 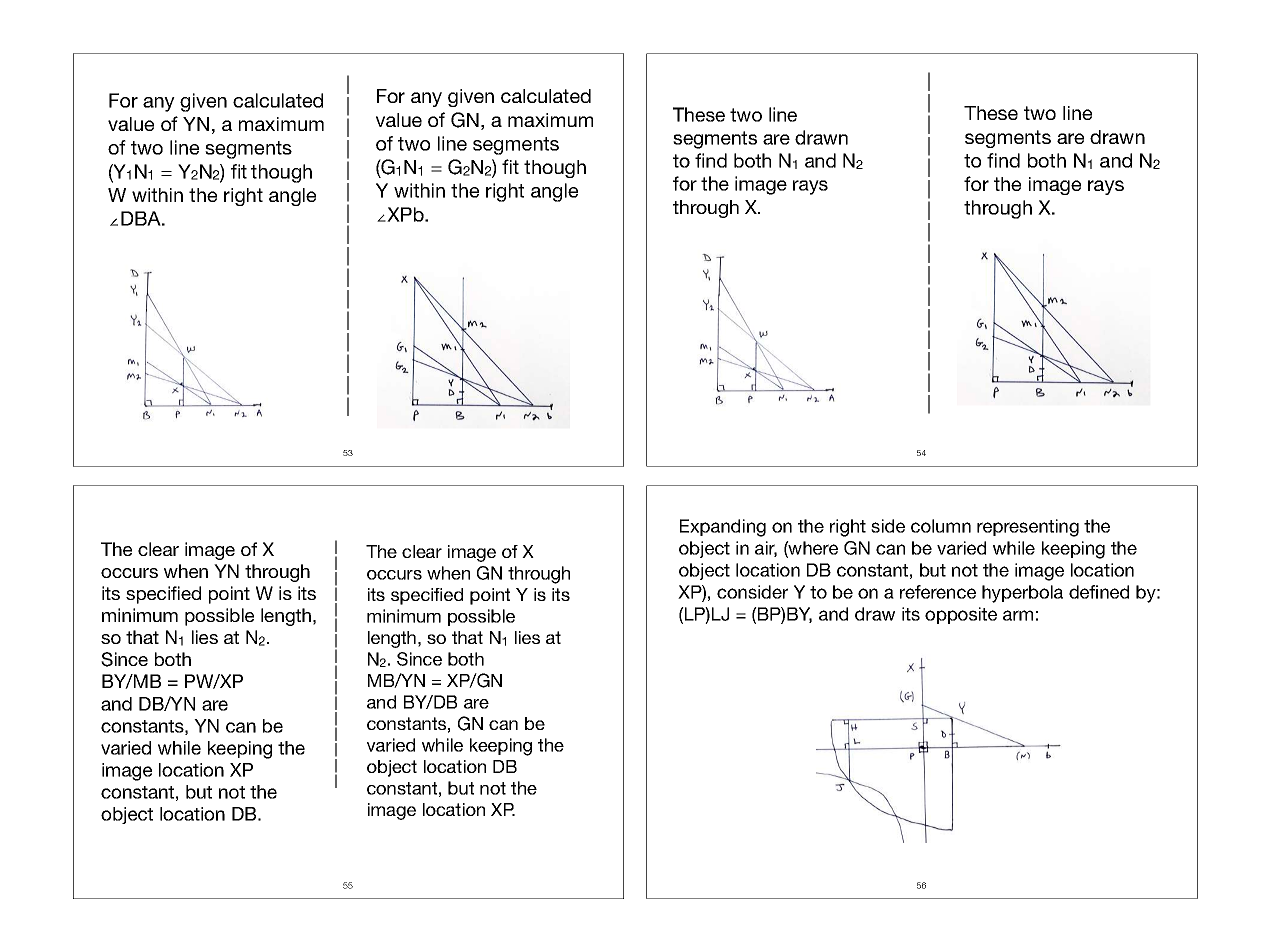 I want to click on Expanding, so click(x=723, y=528).
